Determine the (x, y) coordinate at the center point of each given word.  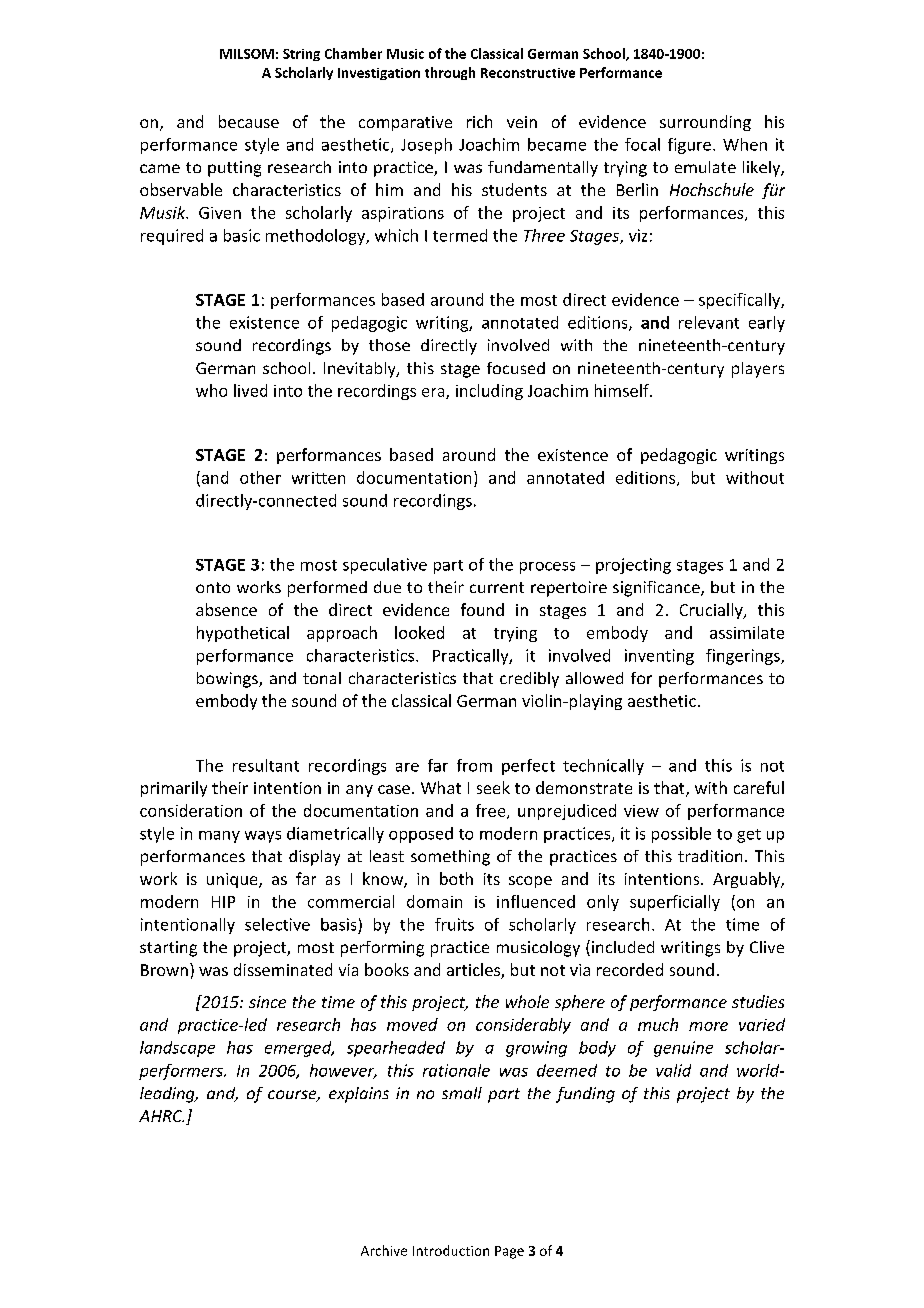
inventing (659, 657)
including (489, 392)
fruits (454, 924)
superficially (675, 903)
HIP (223, 902)
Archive (384, 1250)
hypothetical (243, 634)
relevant (709, 322)
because (249, 121)
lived (250, 390)
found (482, 609)
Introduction (451, 1250)
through (450, 73)
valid (673, 1070)
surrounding (705, 123)
